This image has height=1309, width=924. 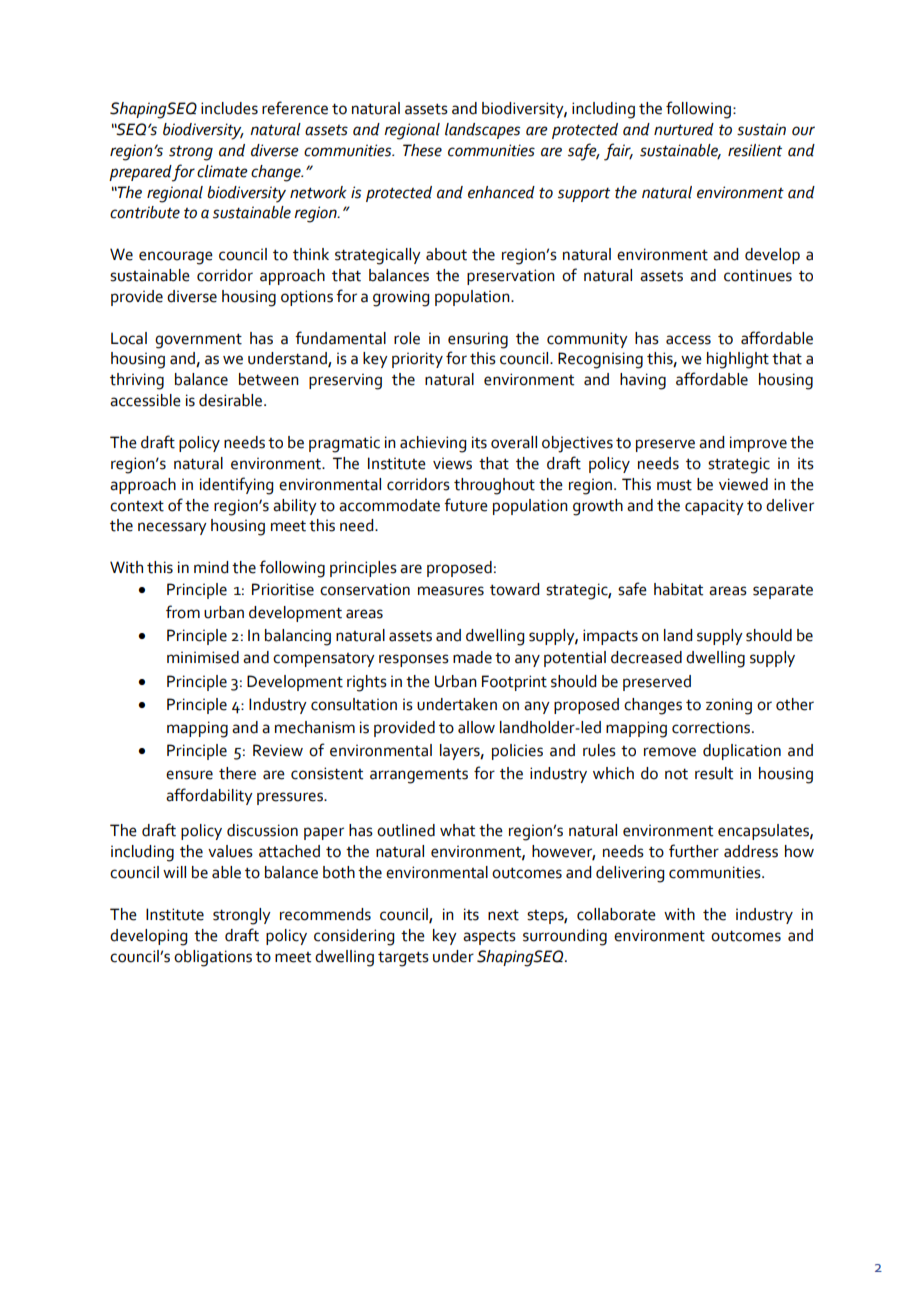 What do you see at coordinates (422, 150) in the image?
I see `These` at bounding box center [422, 150].
